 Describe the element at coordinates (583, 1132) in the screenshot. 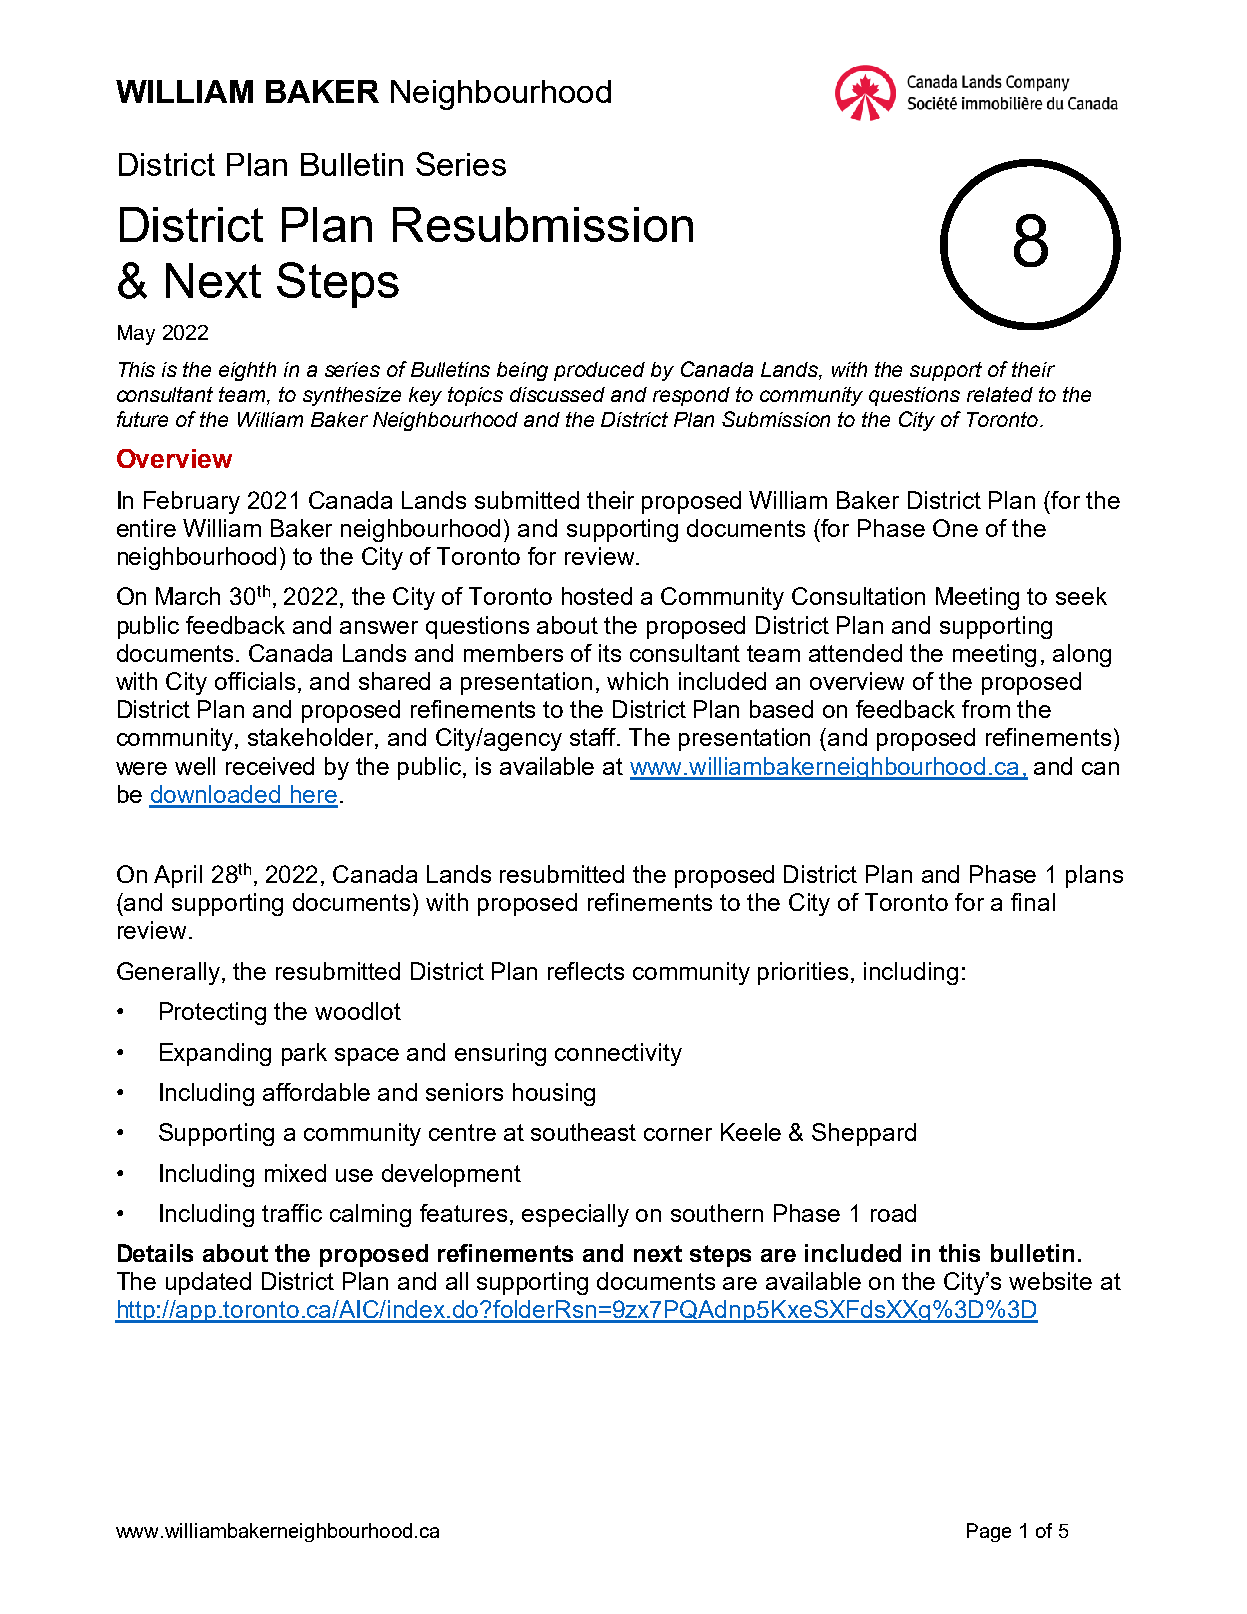

I see `southeast` at that location.
